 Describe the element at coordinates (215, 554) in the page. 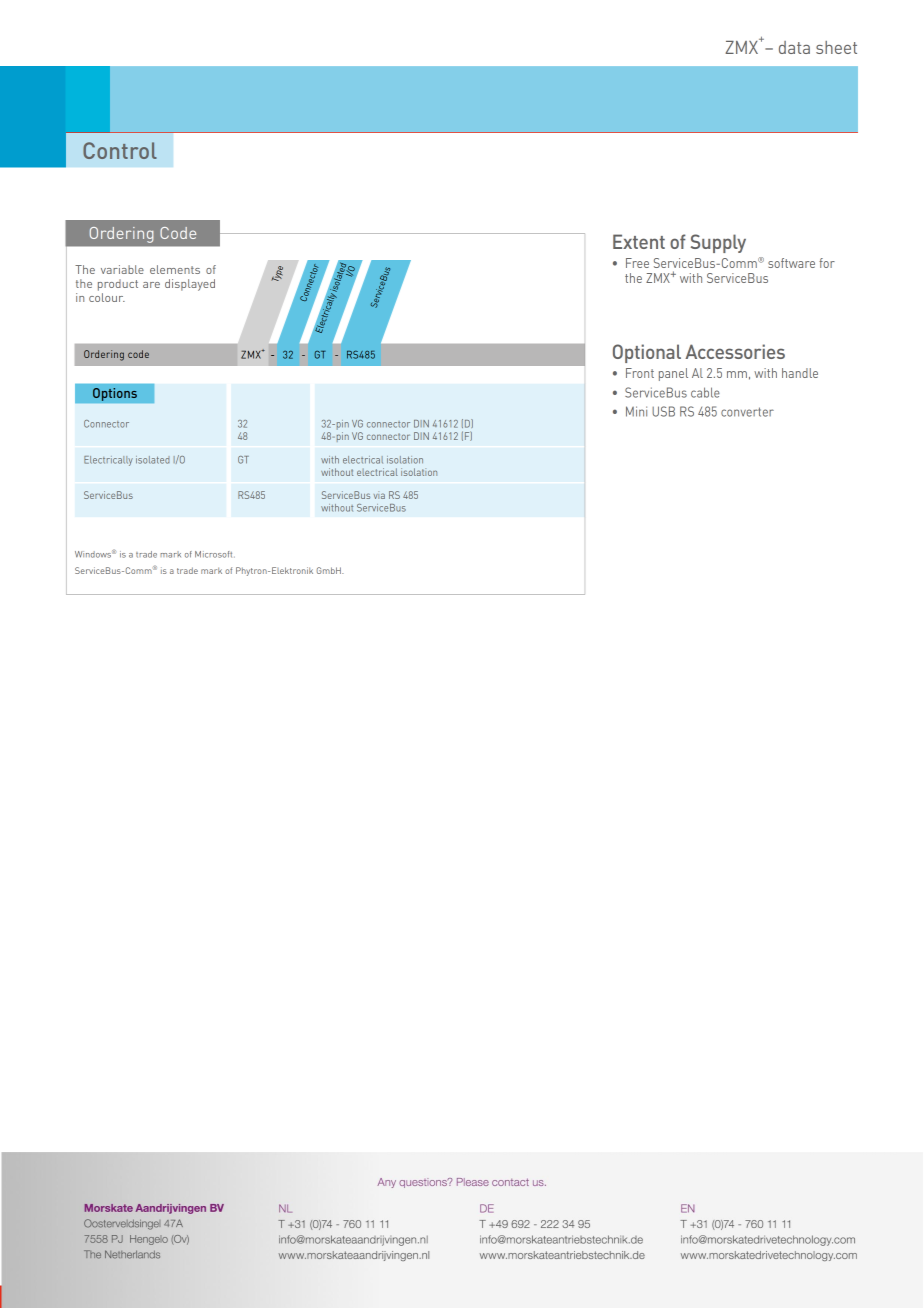

I see `Microsoft` at that location.
